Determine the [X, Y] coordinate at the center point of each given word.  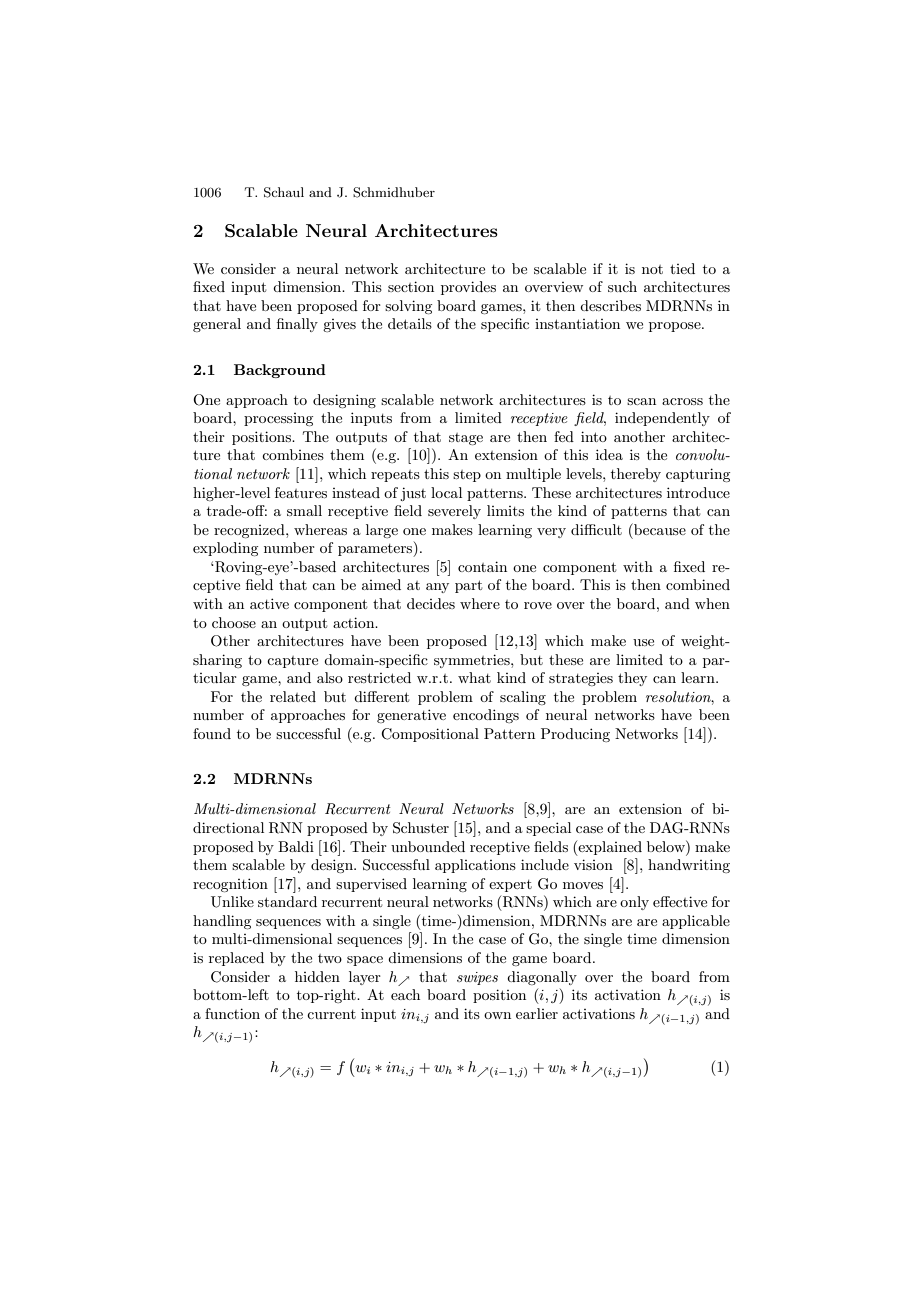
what [474, 677]
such [622, 286]
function [232, 1013]
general [217, 325]
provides [468, 288]
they [632, 679]
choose [234, 622]
